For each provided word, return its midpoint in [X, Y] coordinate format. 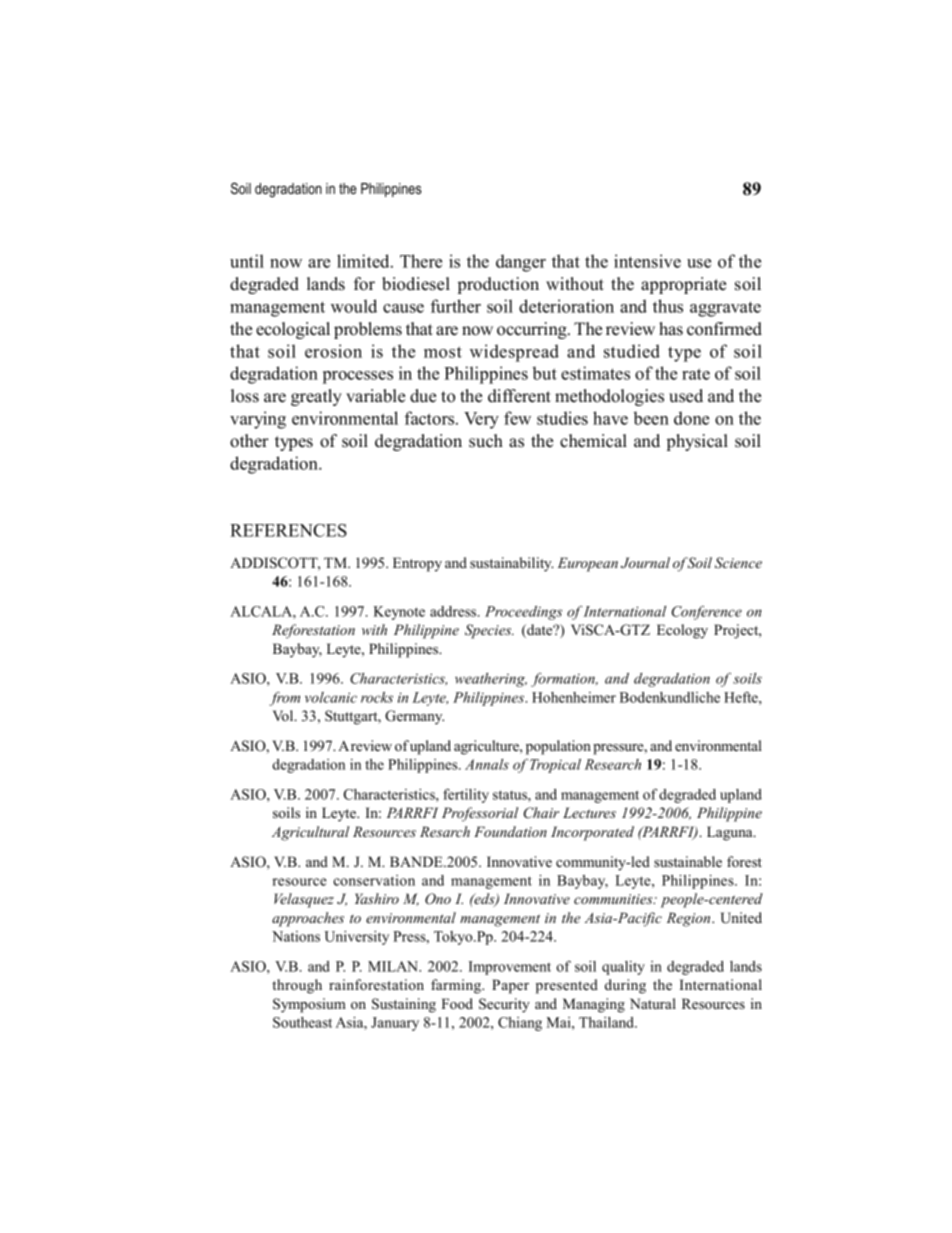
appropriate [683, 285]
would [354, 306]
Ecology [682, 631]
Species [489, 631]
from [284, 698]
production [498, 285]
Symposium [309, 1005]
